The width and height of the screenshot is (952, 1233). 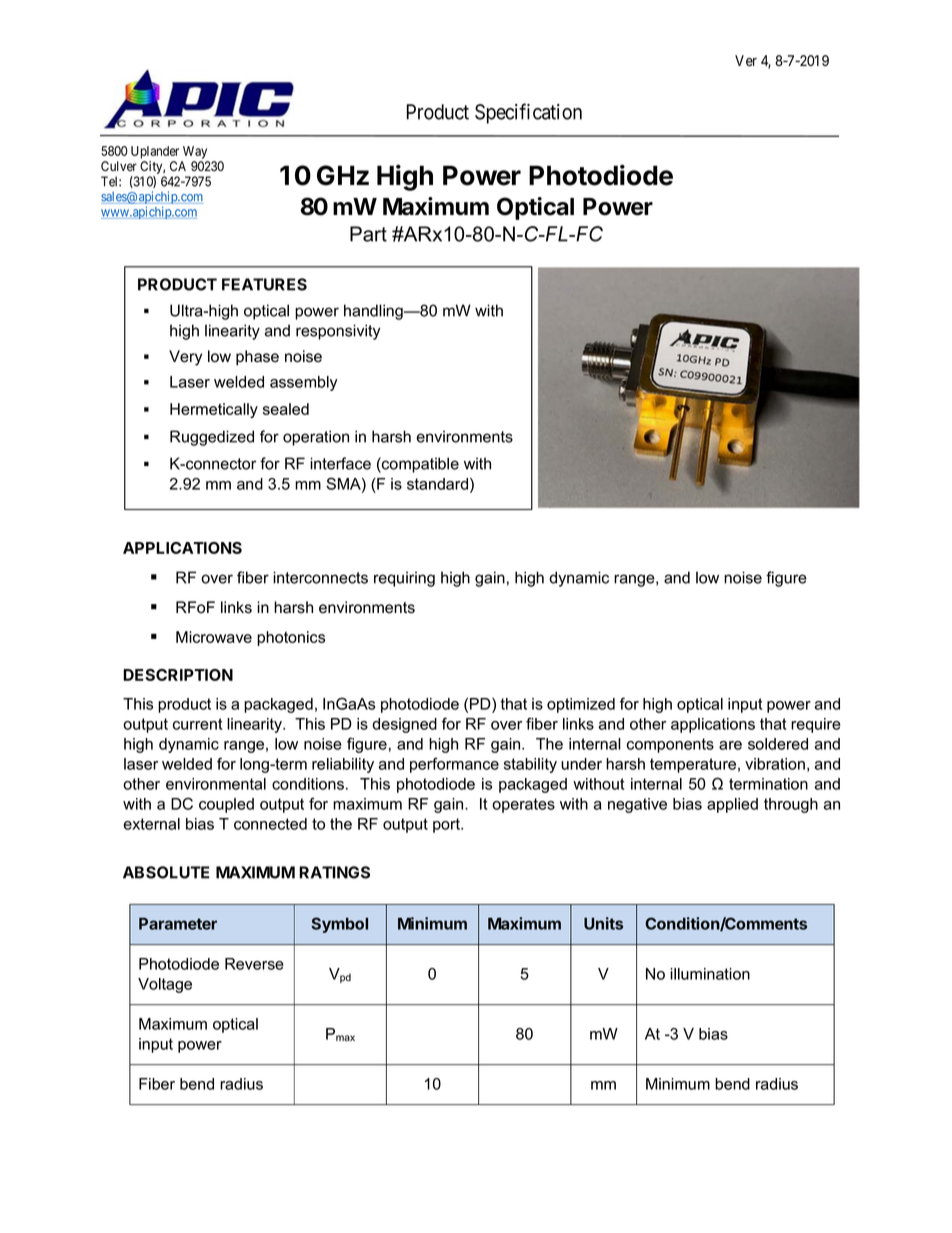 I want to click on Way, so click(x=195, y=152).
